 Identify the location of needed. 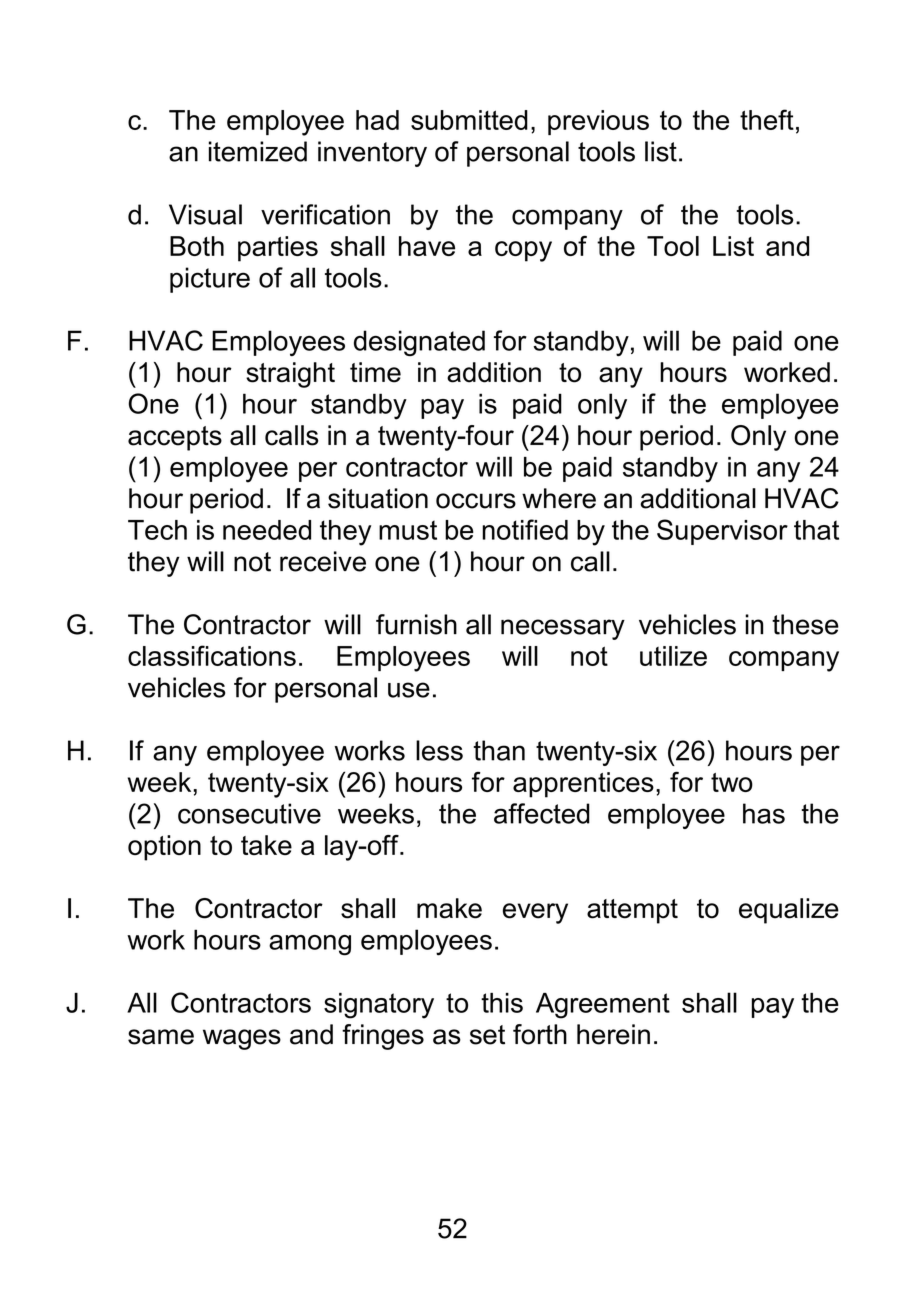
(267, 530).
